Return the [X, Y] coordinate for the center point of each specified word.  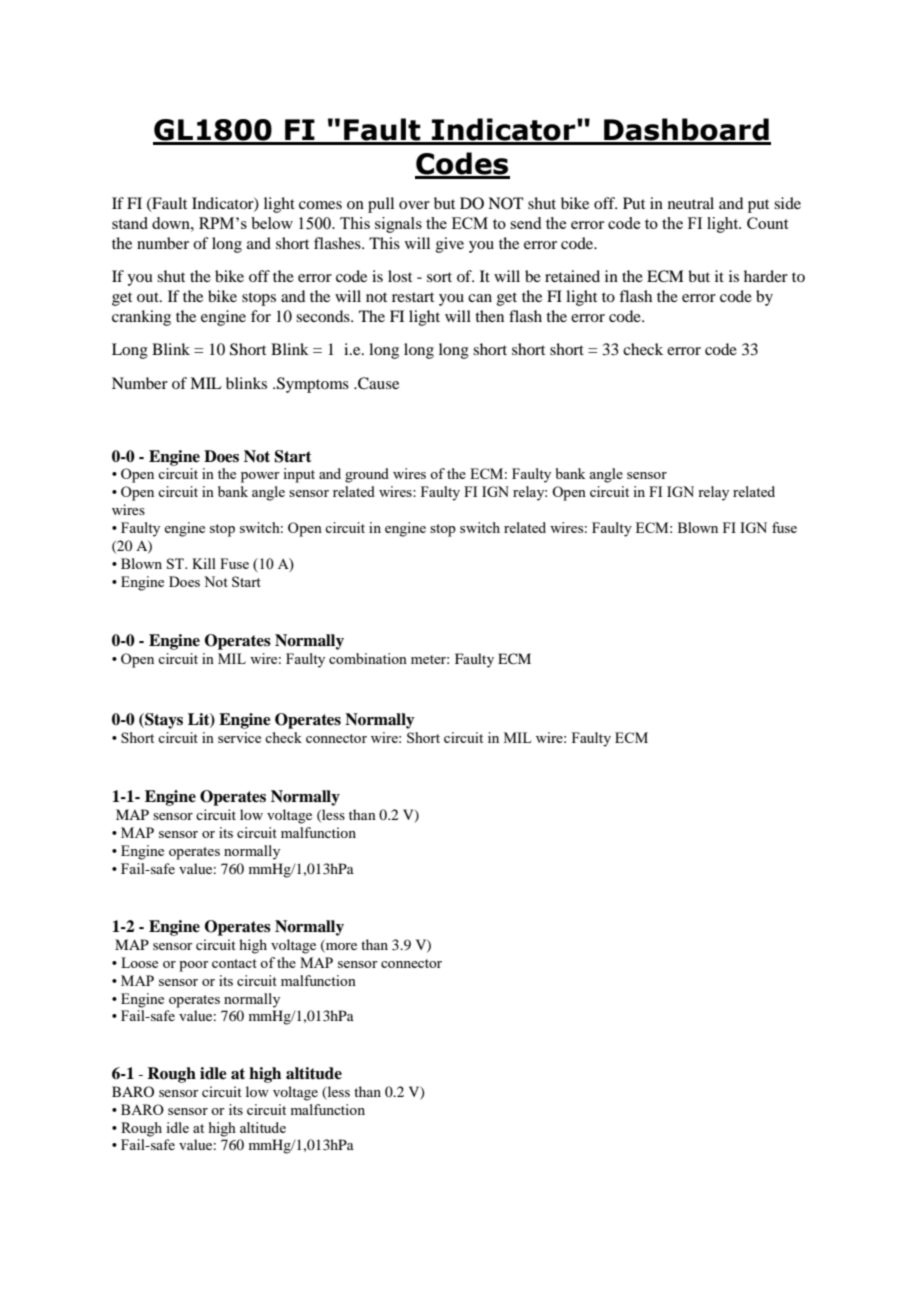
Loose [139, 962]
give [450, 245]
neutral [691, 203]
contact [234, 963]
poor [194, 966]
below [272, 223]
